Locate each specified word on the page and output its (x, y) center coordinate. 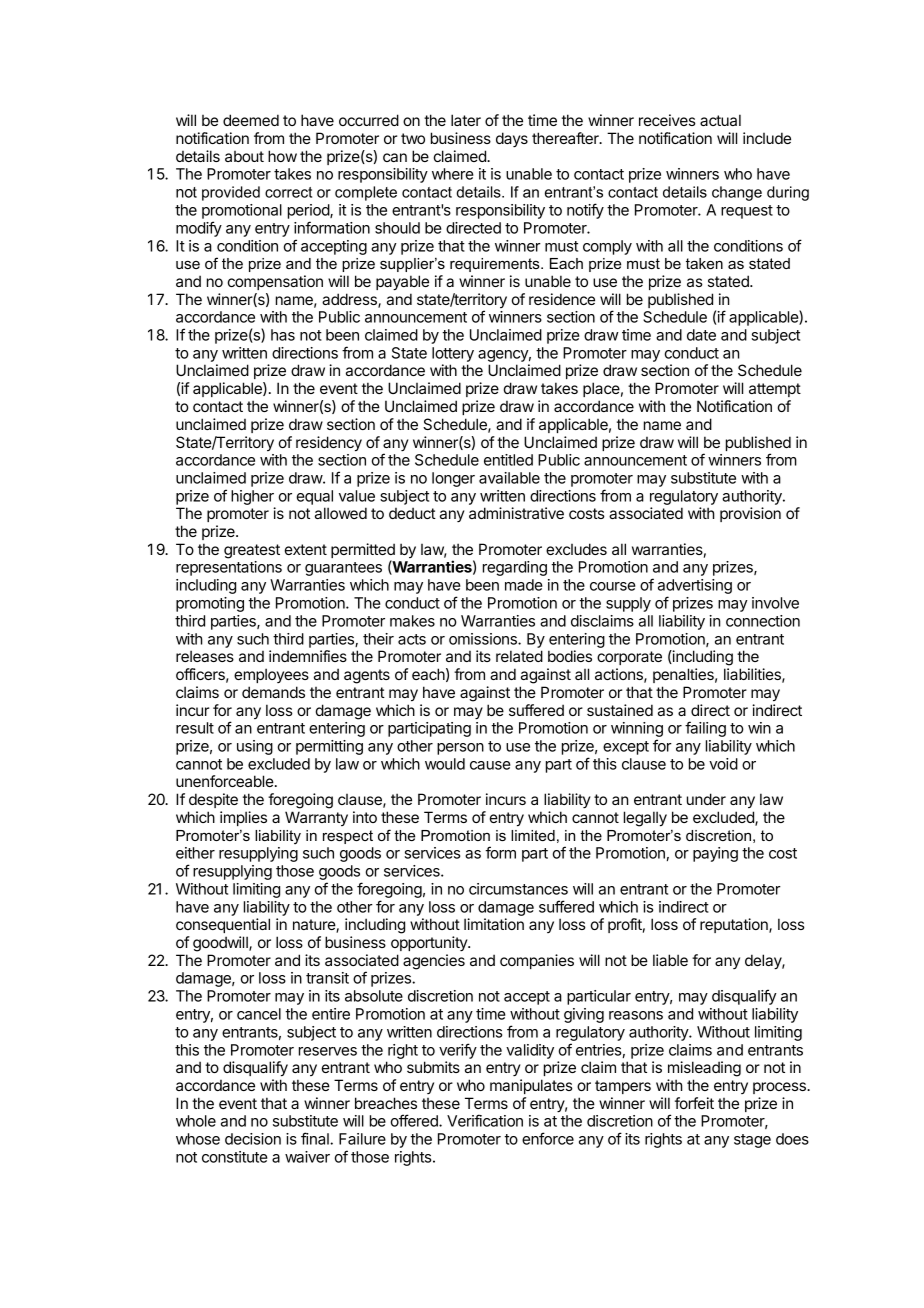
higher (252, 497)
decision (253, 1139)
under (706, 799)
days (512, 139)
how (282, 156)
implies (243, 818)
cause (490, 765)
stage (752, 1141)
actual (720, 120)
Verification (485, 1120)
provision (750, 514)
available (509, 478)
